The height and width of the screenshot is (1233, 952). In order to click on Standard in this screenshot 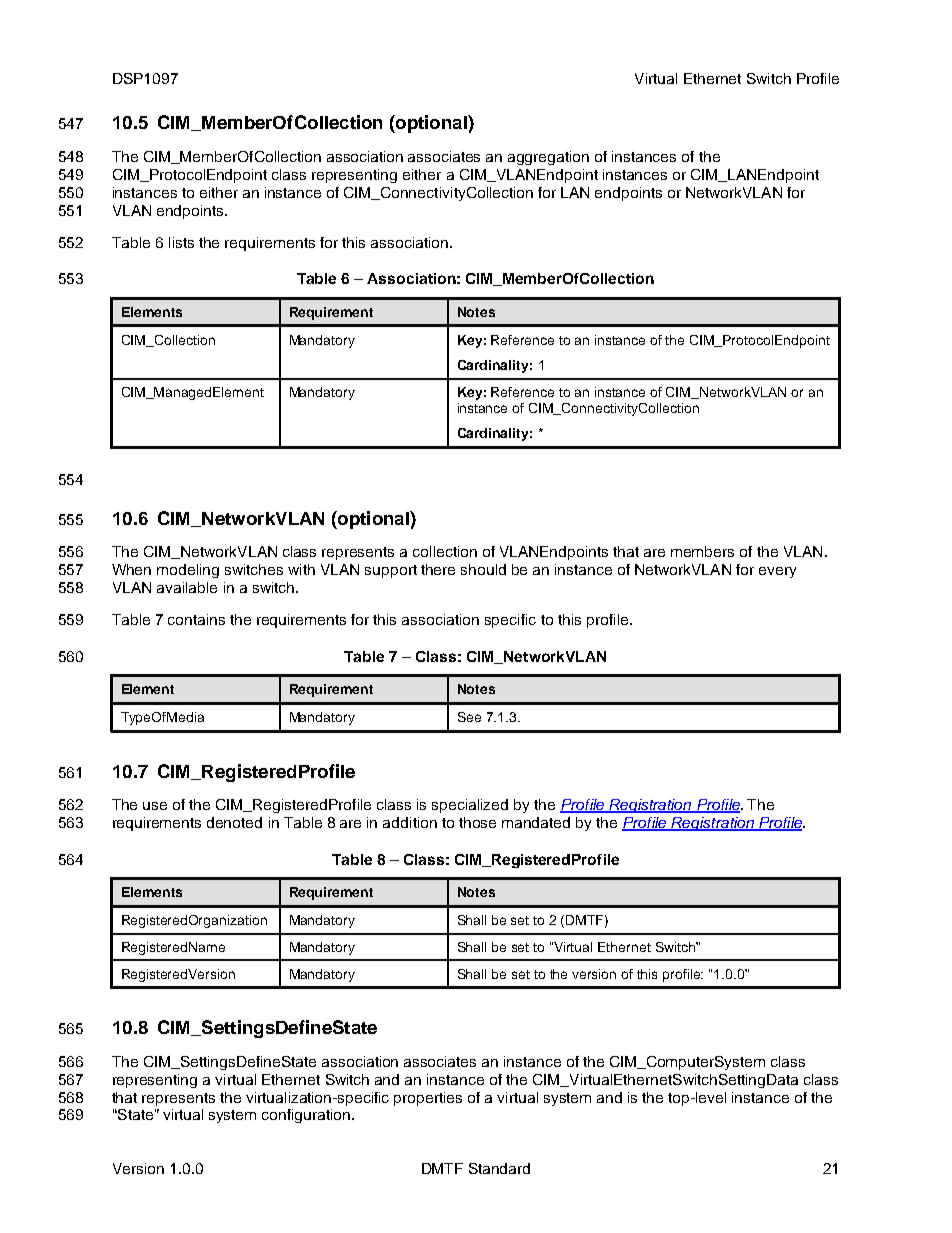, I will do `click(499, 1168)`.
